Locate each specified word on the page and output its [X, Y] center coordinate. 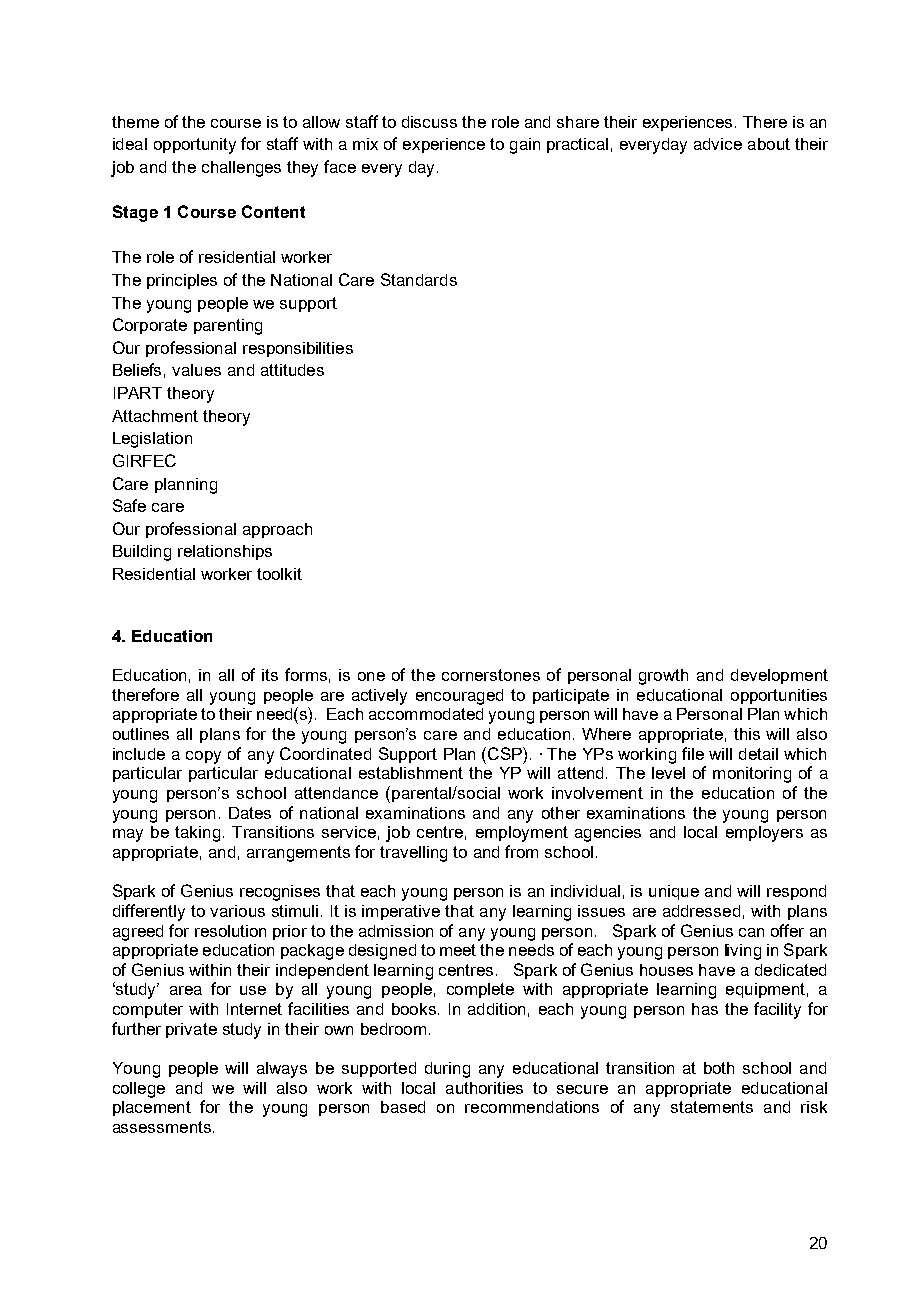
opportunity [195, 146]
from [521, 851]
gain [525, 146]
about [769, 144]
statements [712, 1107]
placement [152, 1108]
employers [764, 834]
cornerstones [491, 675]
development [779, 676]
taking [197, 834]
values [196, 370]
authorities [484, 1088]
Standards [419, 279]
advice [718, 144]
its [270, 675]
